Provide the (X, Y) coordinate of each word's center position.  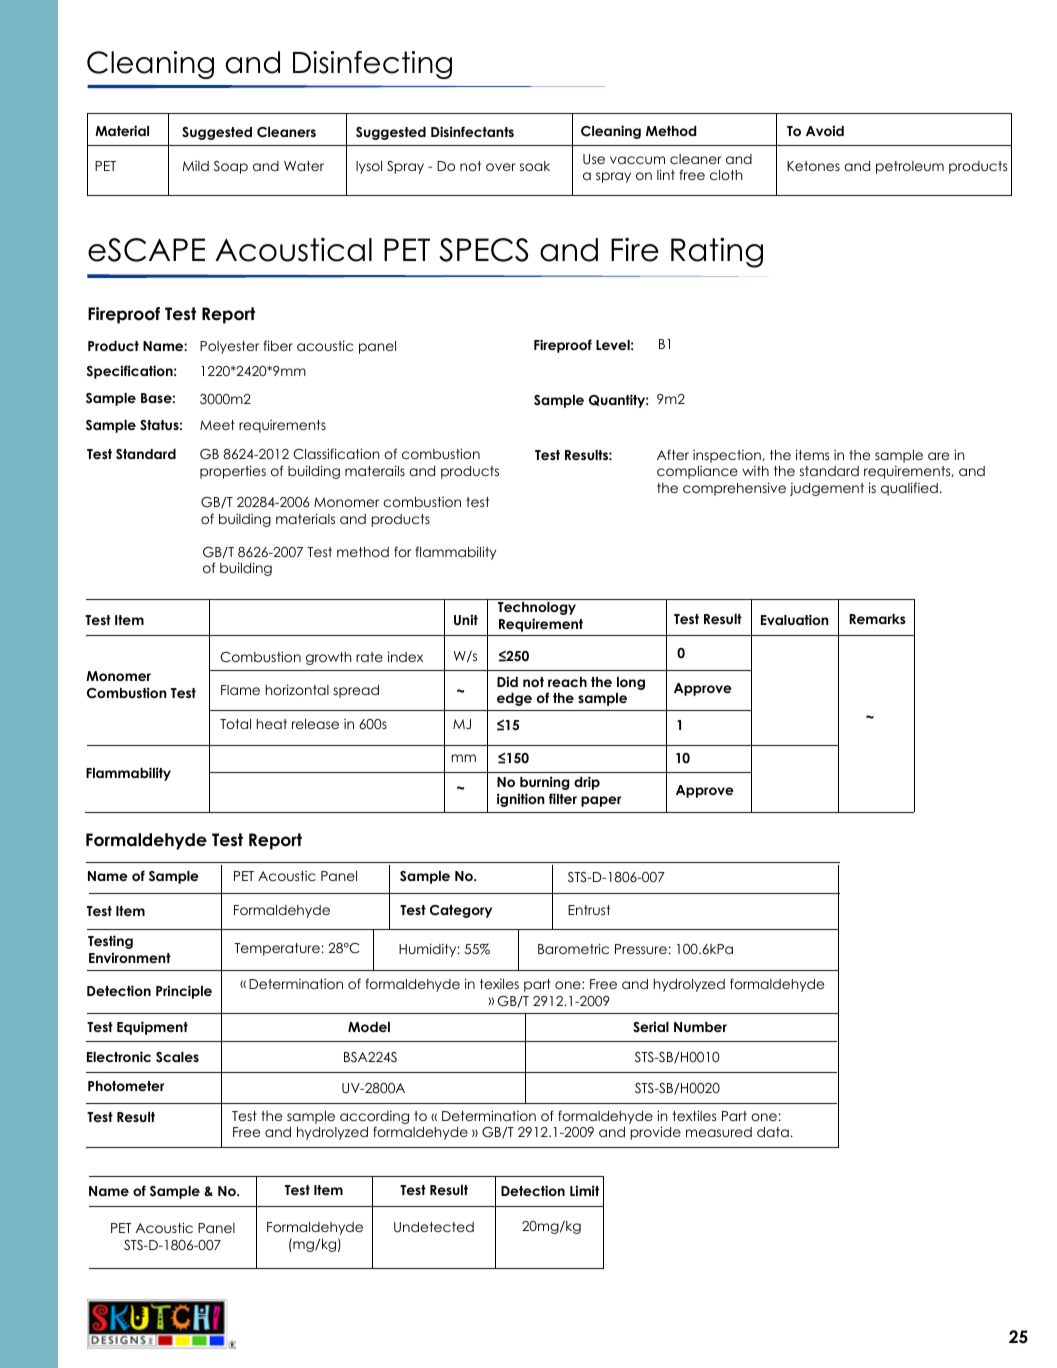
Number (700, 1027)
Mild (196, 166)
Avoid (825, 130)
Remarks (877, 619)
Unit (466, 620)
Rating (717, 252)
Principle (184, 992)
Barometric (573, 948)
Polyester (229, 347)
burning (544, 783)
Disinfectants (472, 131)
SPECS (484, 250)
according (374, 1117)
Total (235, 724)
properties (233, 472)
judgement (827, 489)
